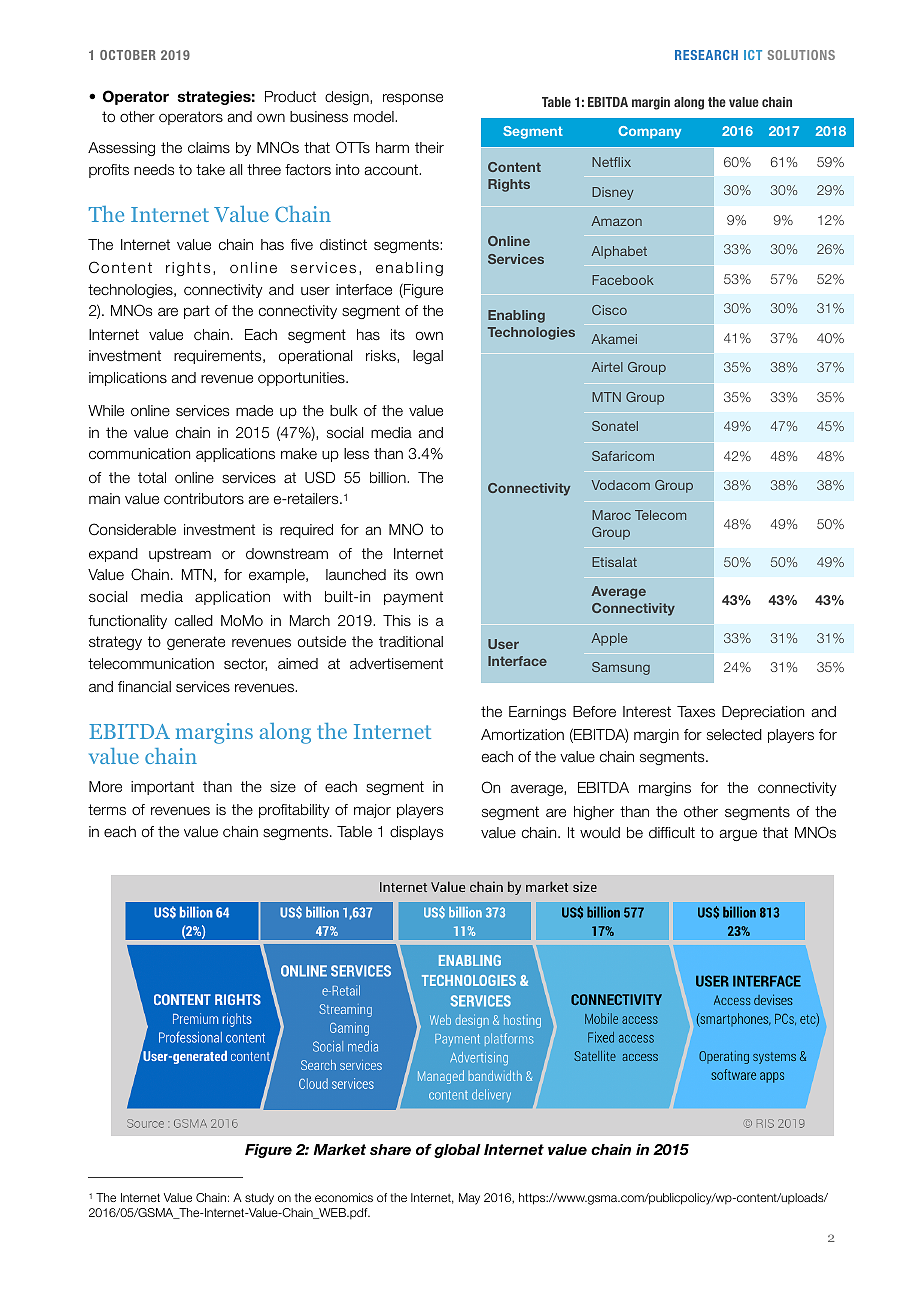 Image resolution: width=924 pixels, height=1308 pixels. Describe the element at coordinates (413, 99) in the page. I see `response` at that location.
